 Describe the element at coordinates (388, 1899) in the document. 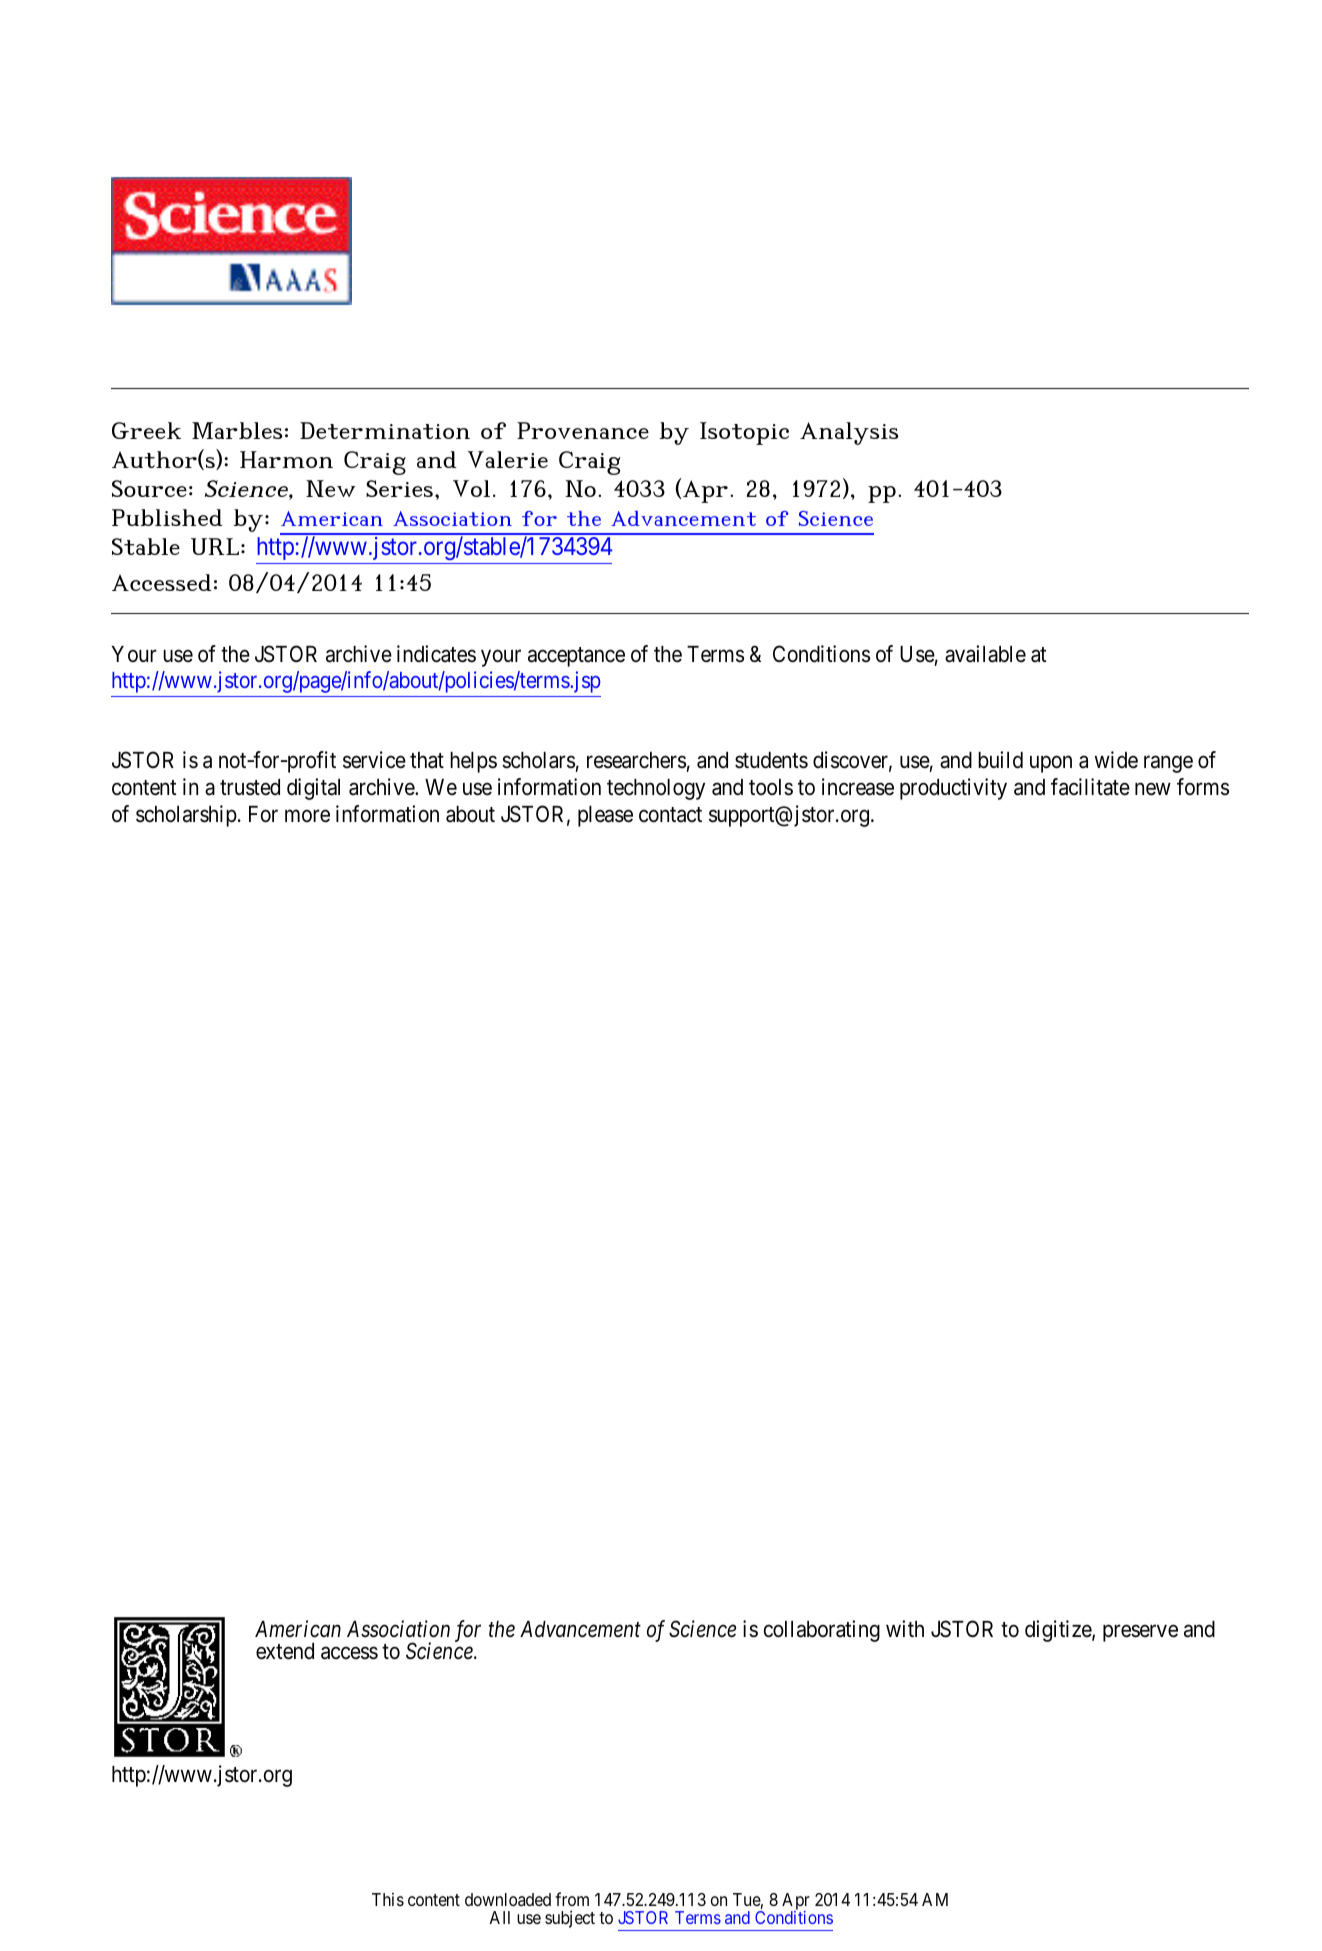

I see `This` at that location.
